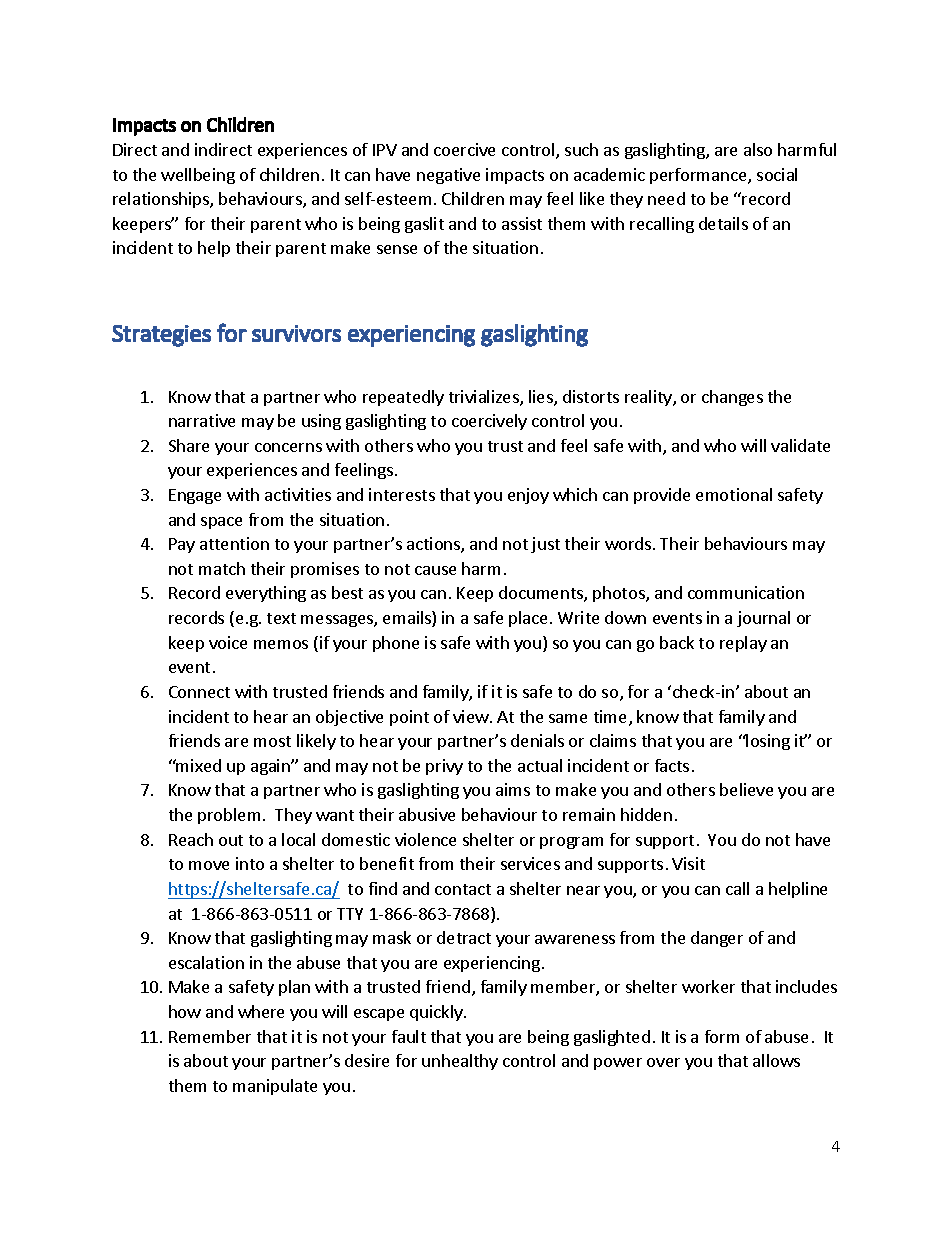  I want to click on allows, so click(776, 1060).
